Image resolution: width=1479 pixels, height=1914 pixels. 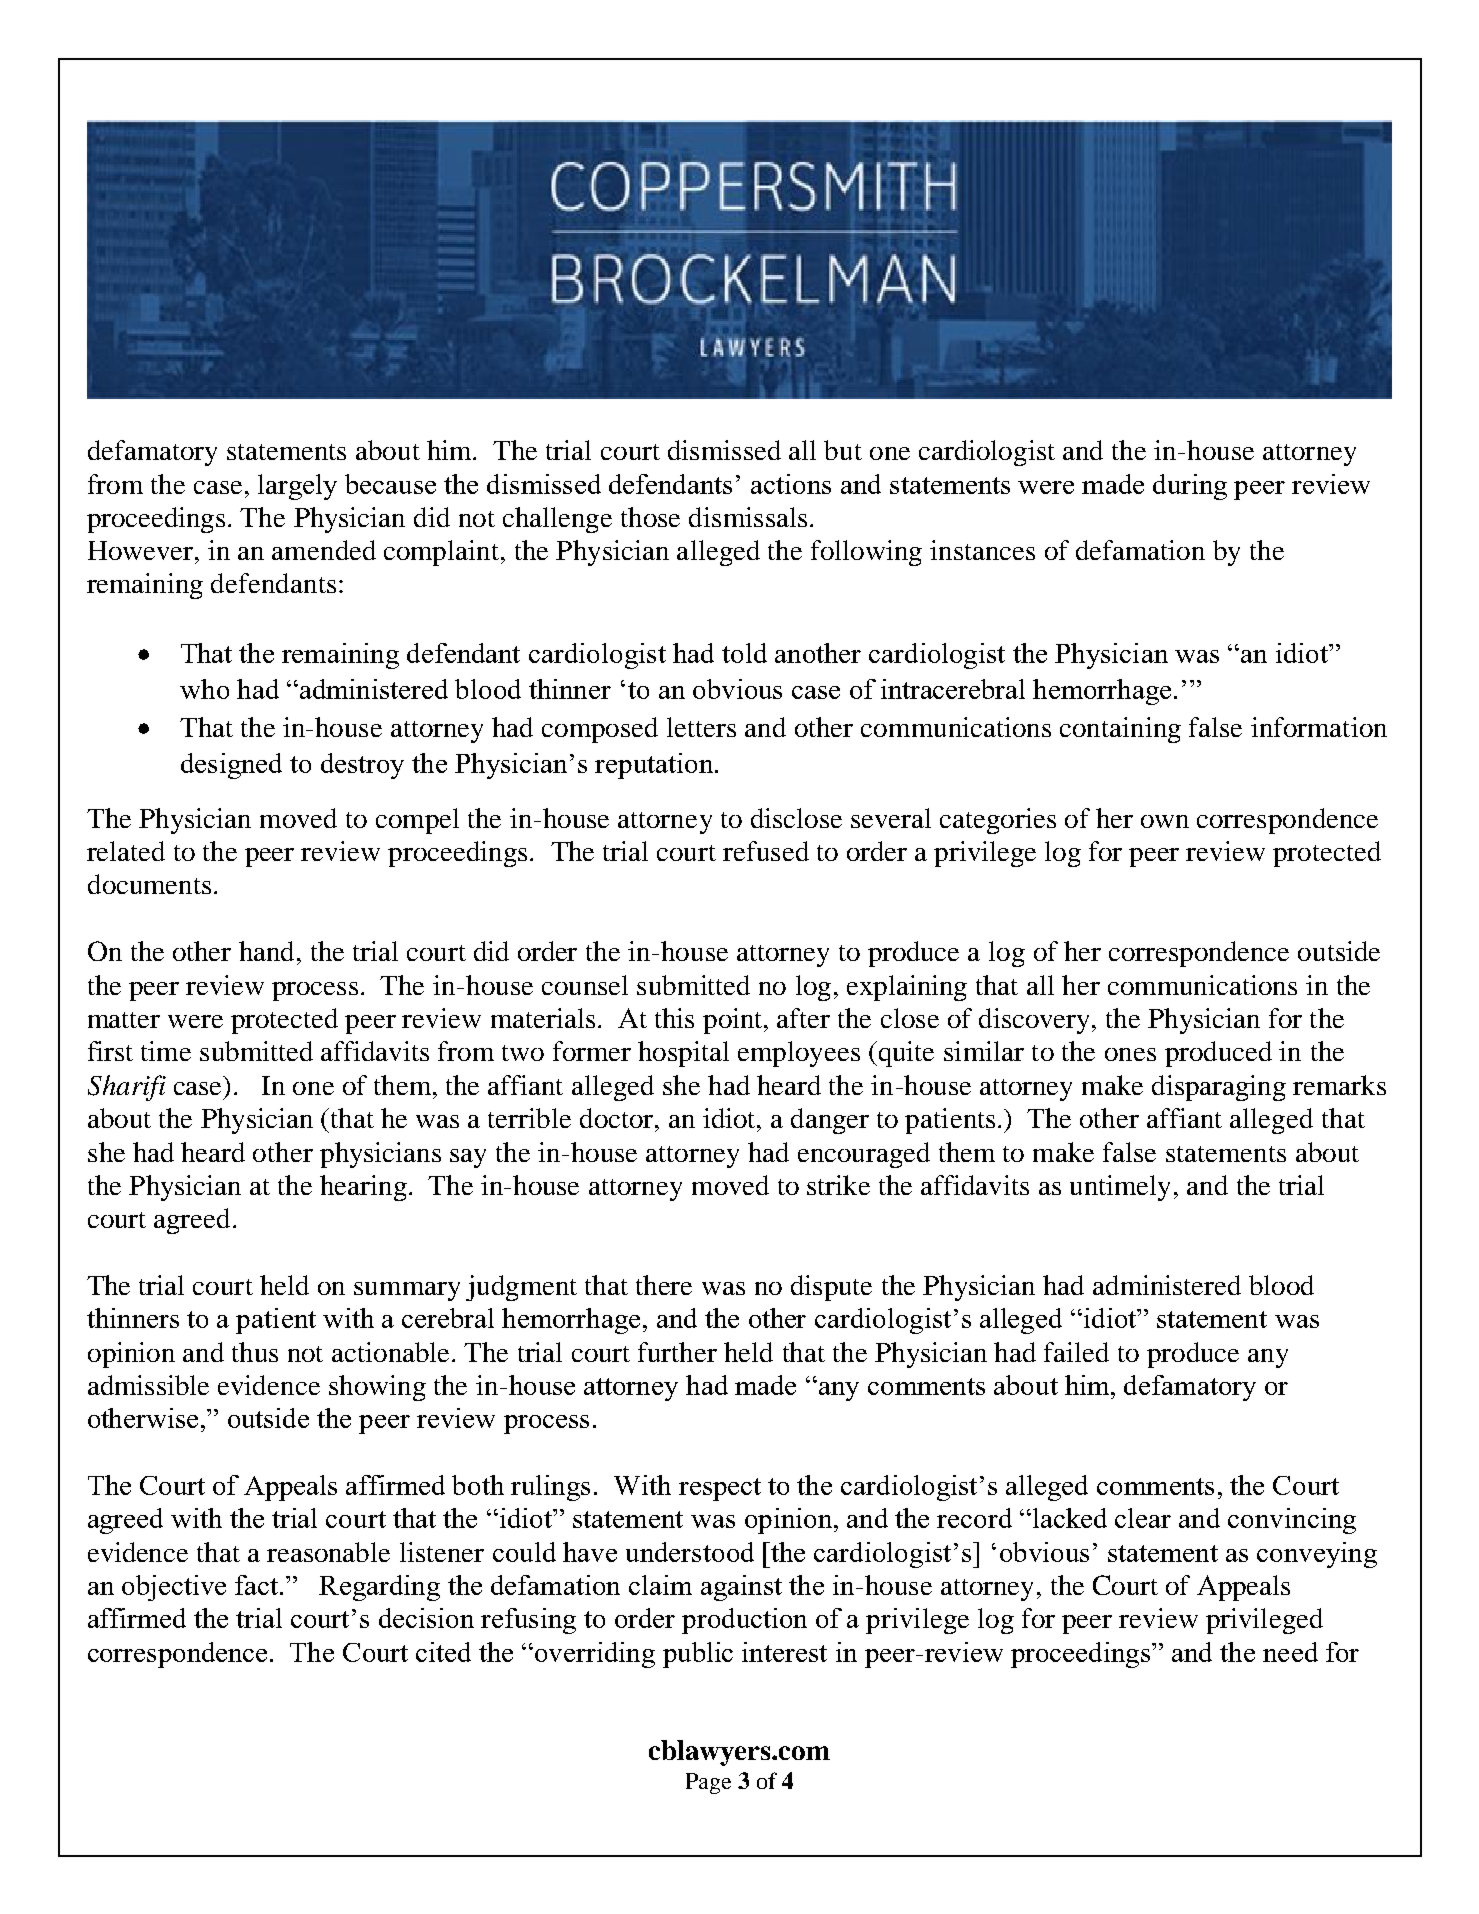 What do you see at coordinates (748, 517) in the screenshot?
I see `dismissals` at bounding box center [748, 517].
